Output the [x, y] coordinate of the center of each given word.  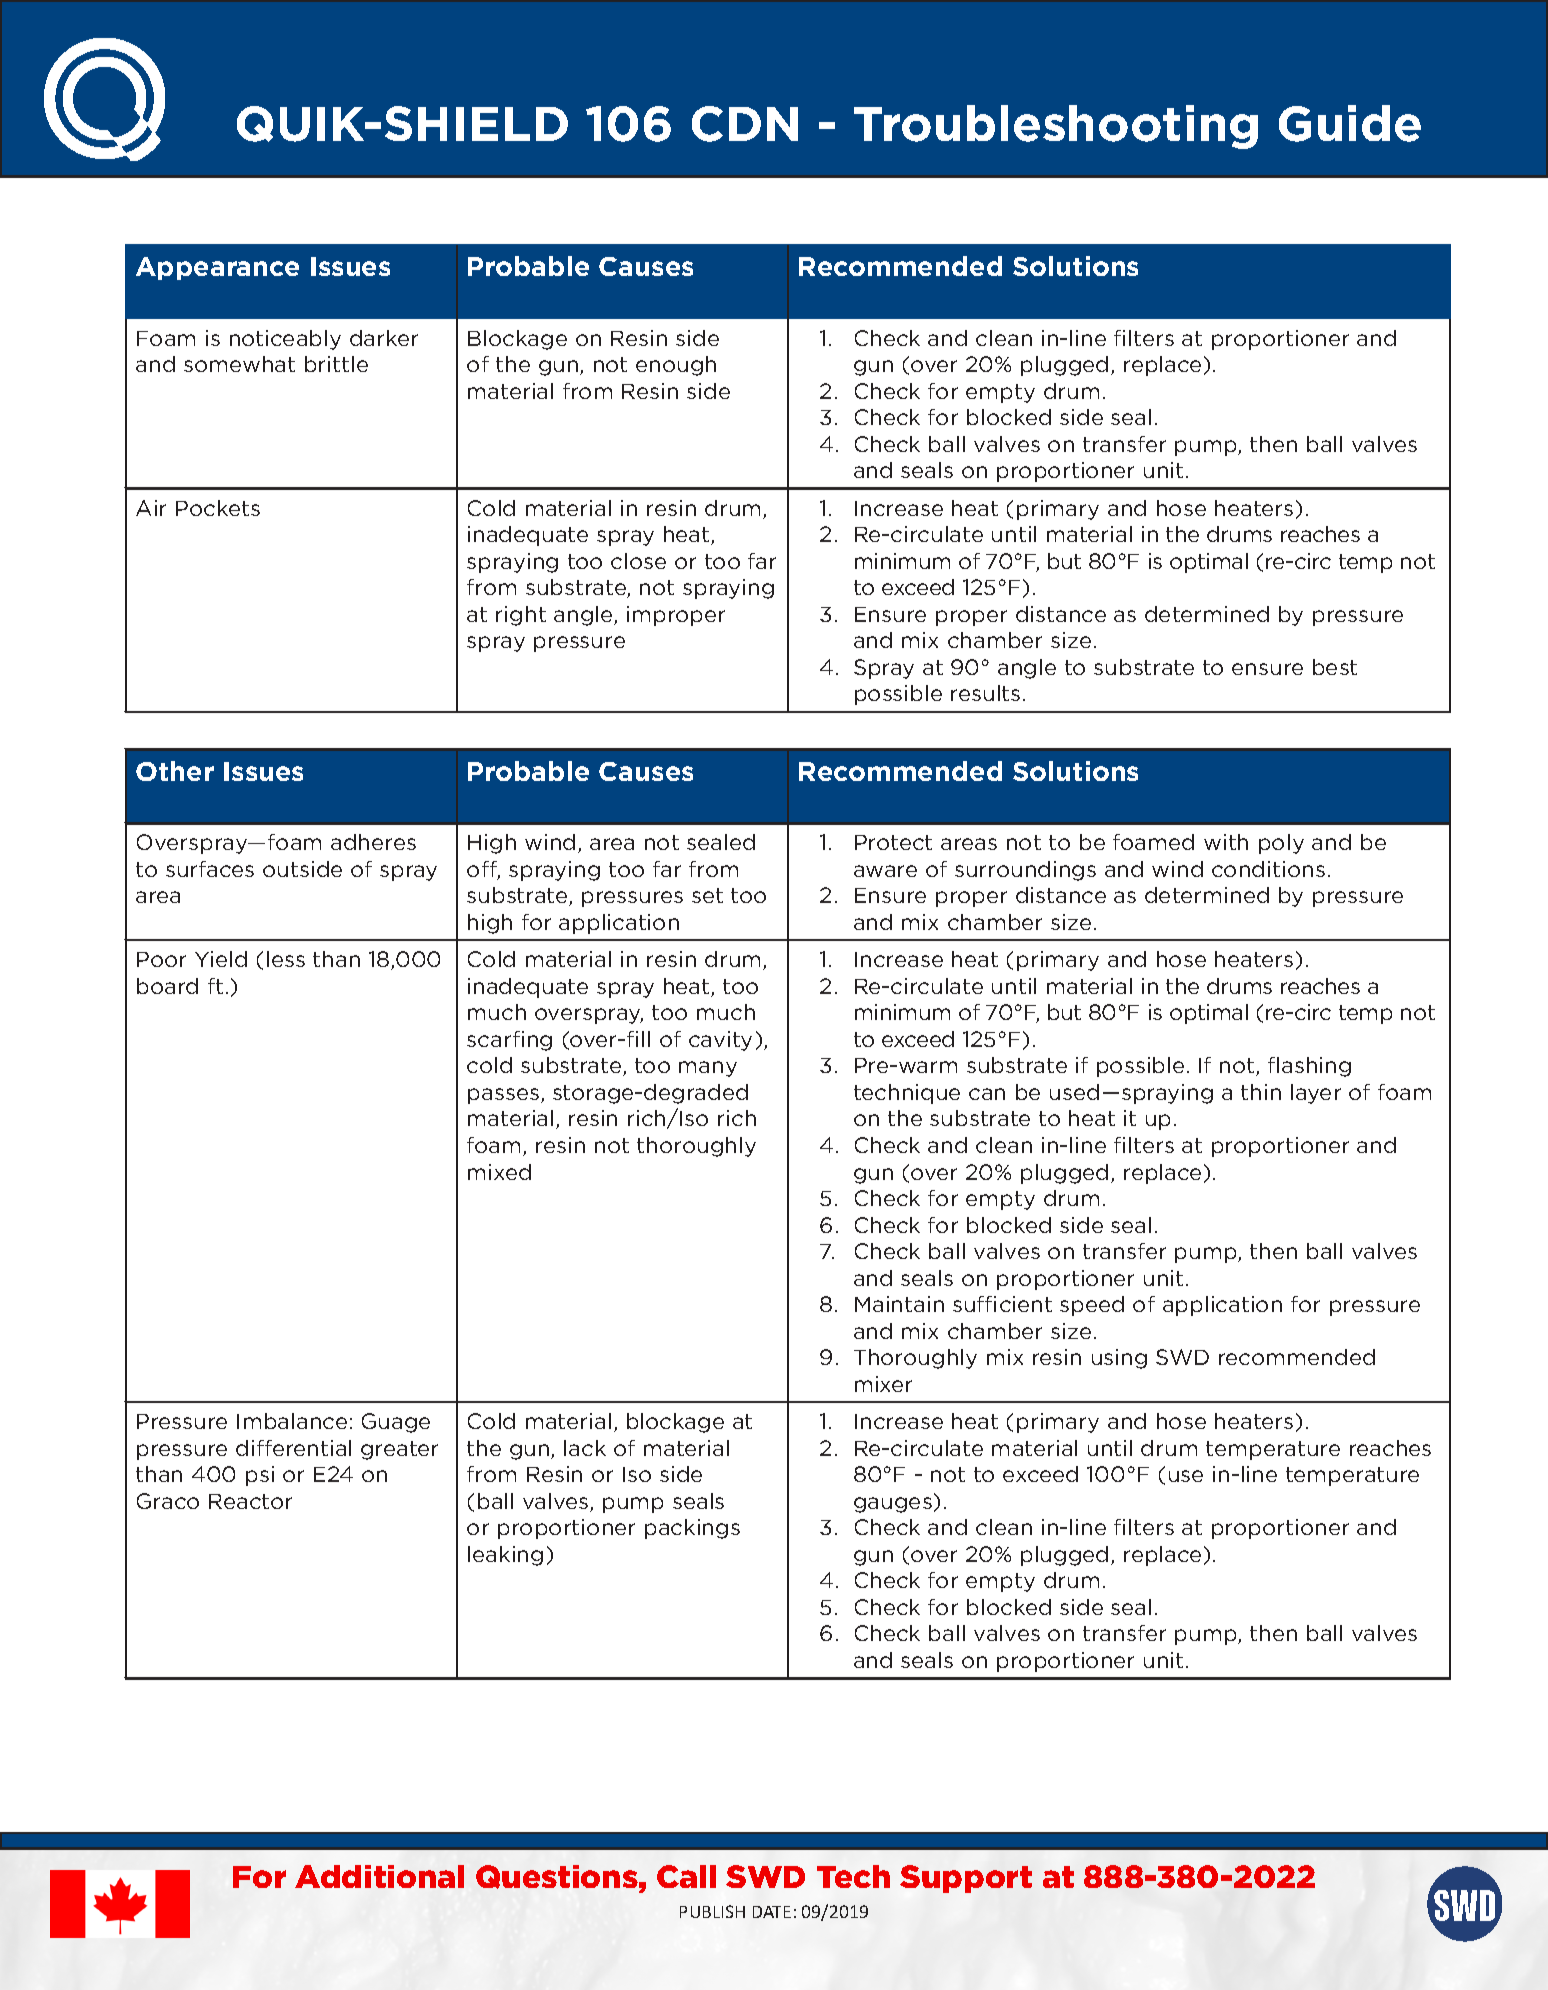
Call [686, 1876]
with [1226, 842]
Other [175, 771]
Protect [893, 842]
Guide [1350, 123]
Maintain [899, 1304]
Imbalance [292, 1421]
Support [966, 1879]
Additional [379, 1876]
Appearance [217, 268]
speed [1092, 1306]
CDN [745, 124]
